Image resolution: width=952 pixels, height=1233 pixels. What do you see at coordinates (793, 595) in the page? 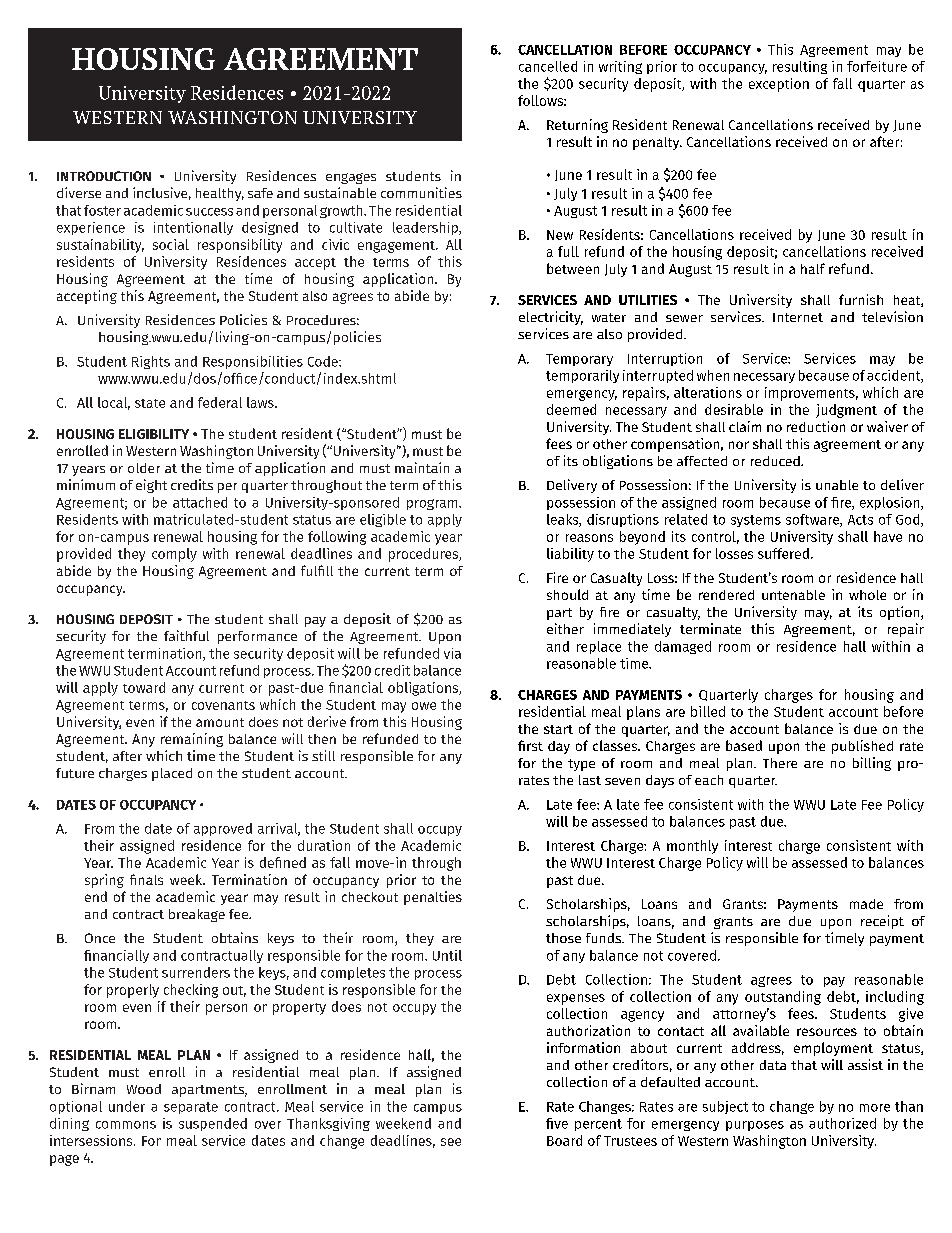
I see `untenable` at bounding box center [793, 595].
